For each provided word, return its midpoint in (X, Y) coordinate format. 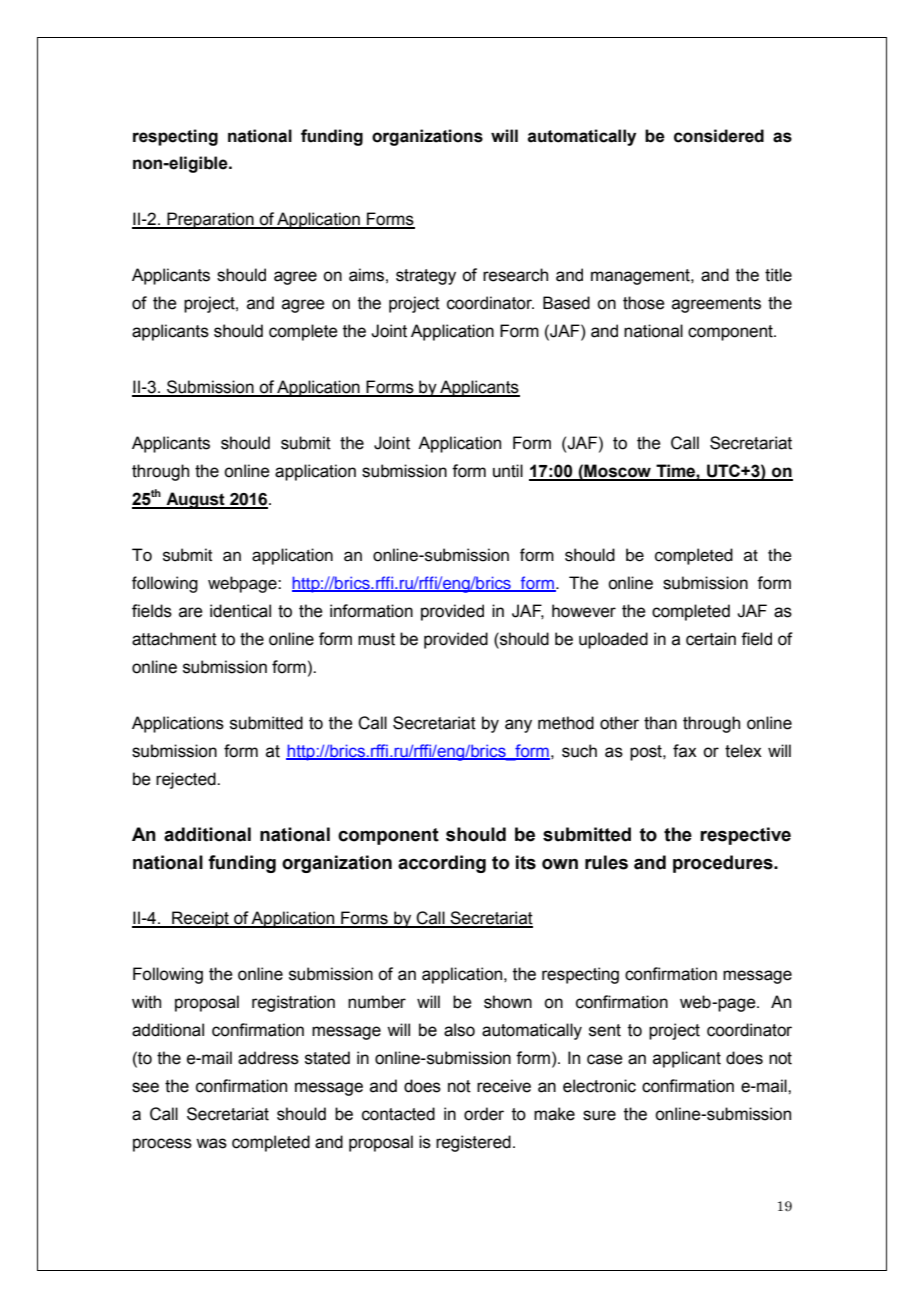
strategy (426, 277)
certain (711, 639)
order (484, 1114)
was (211, 1143)
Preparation (210, 220)
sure (599, 1115)
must (376, 639)
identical (240, 611)
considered (719, 136)
